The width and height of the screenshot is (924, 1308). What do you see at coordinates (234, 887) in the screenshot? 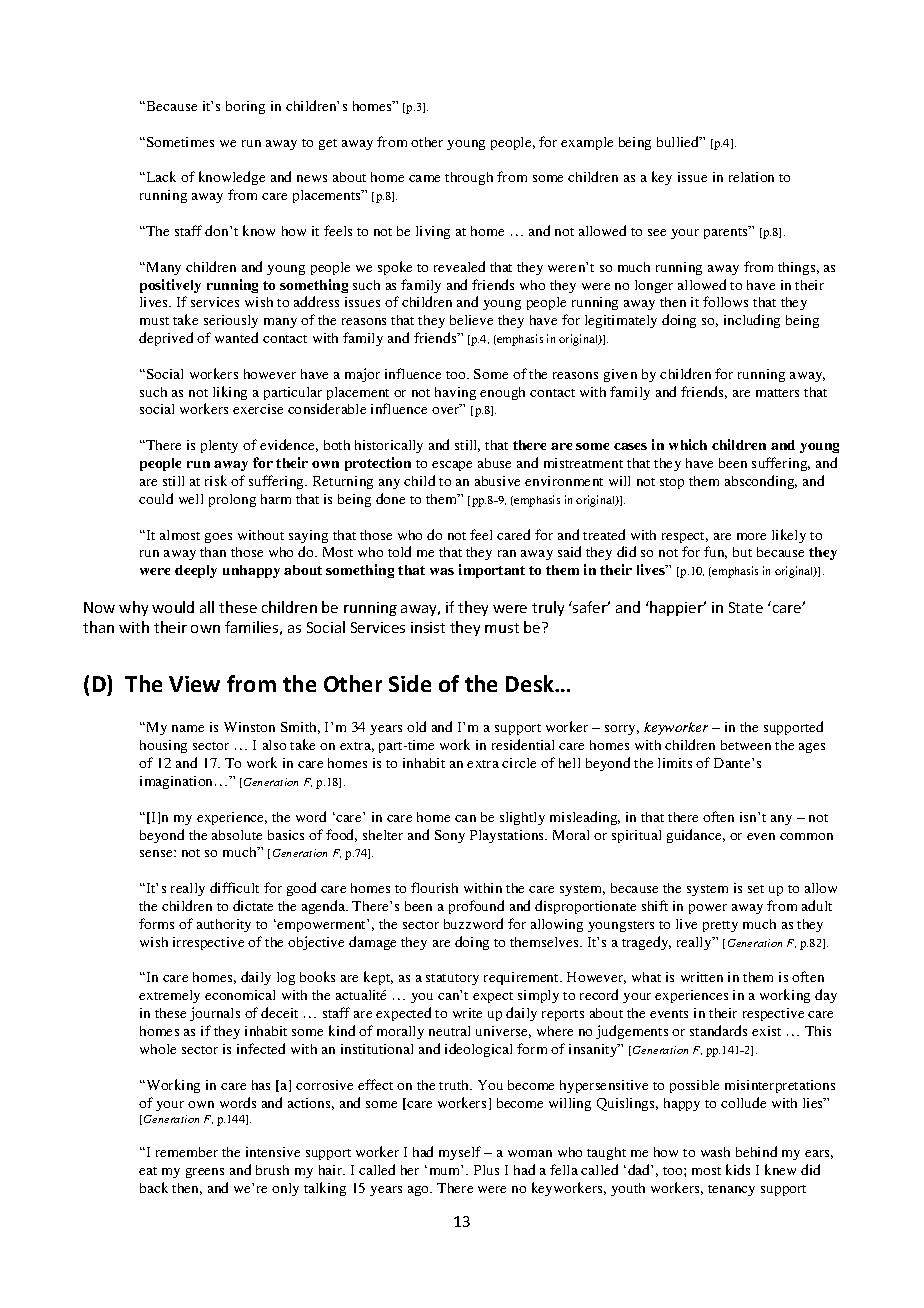
I see `difficult` at bounding box center [234, 887].
